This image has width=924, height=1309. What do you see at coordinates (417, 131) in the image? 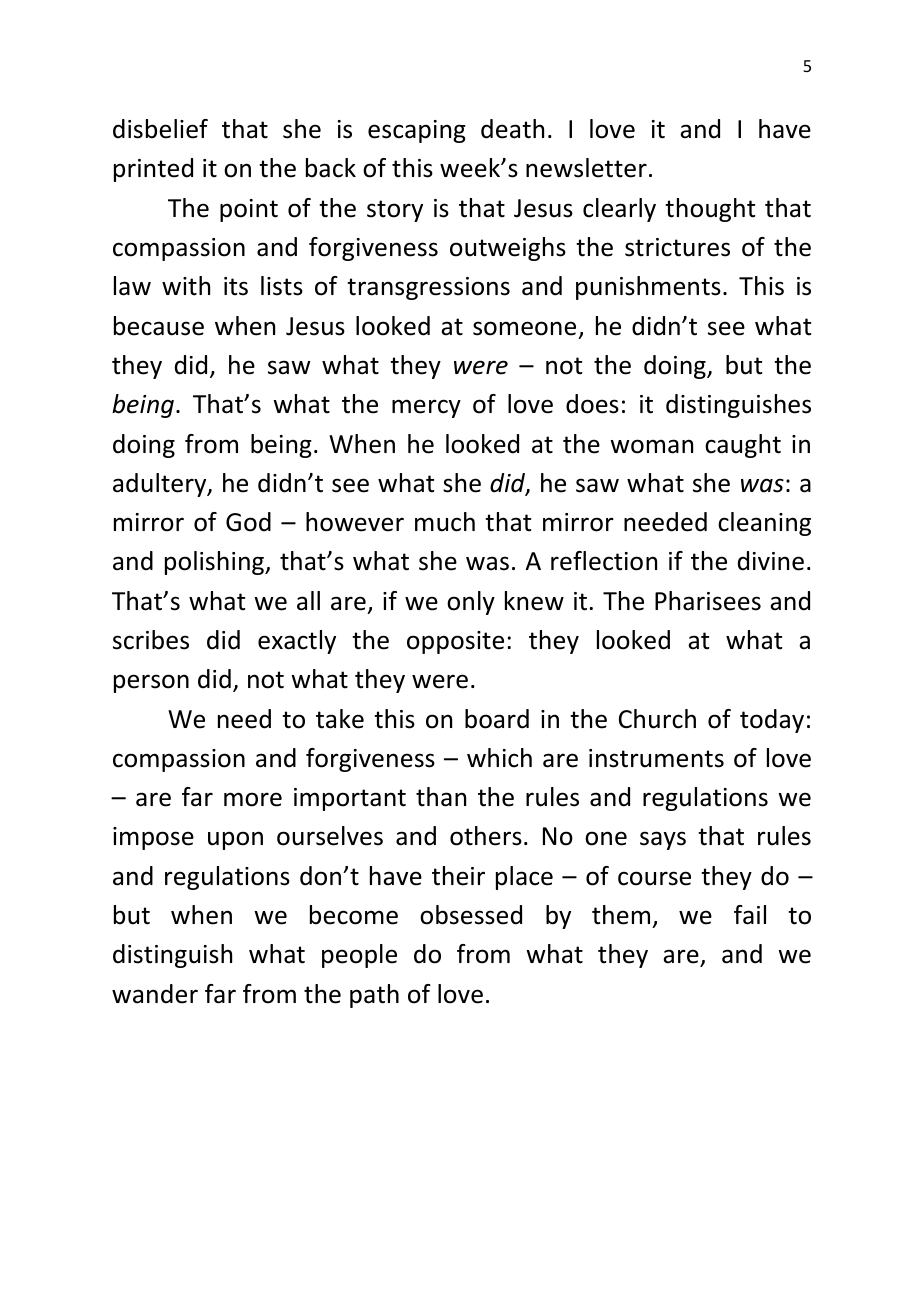
I see `escaping` at bounding box center [417, 131].
